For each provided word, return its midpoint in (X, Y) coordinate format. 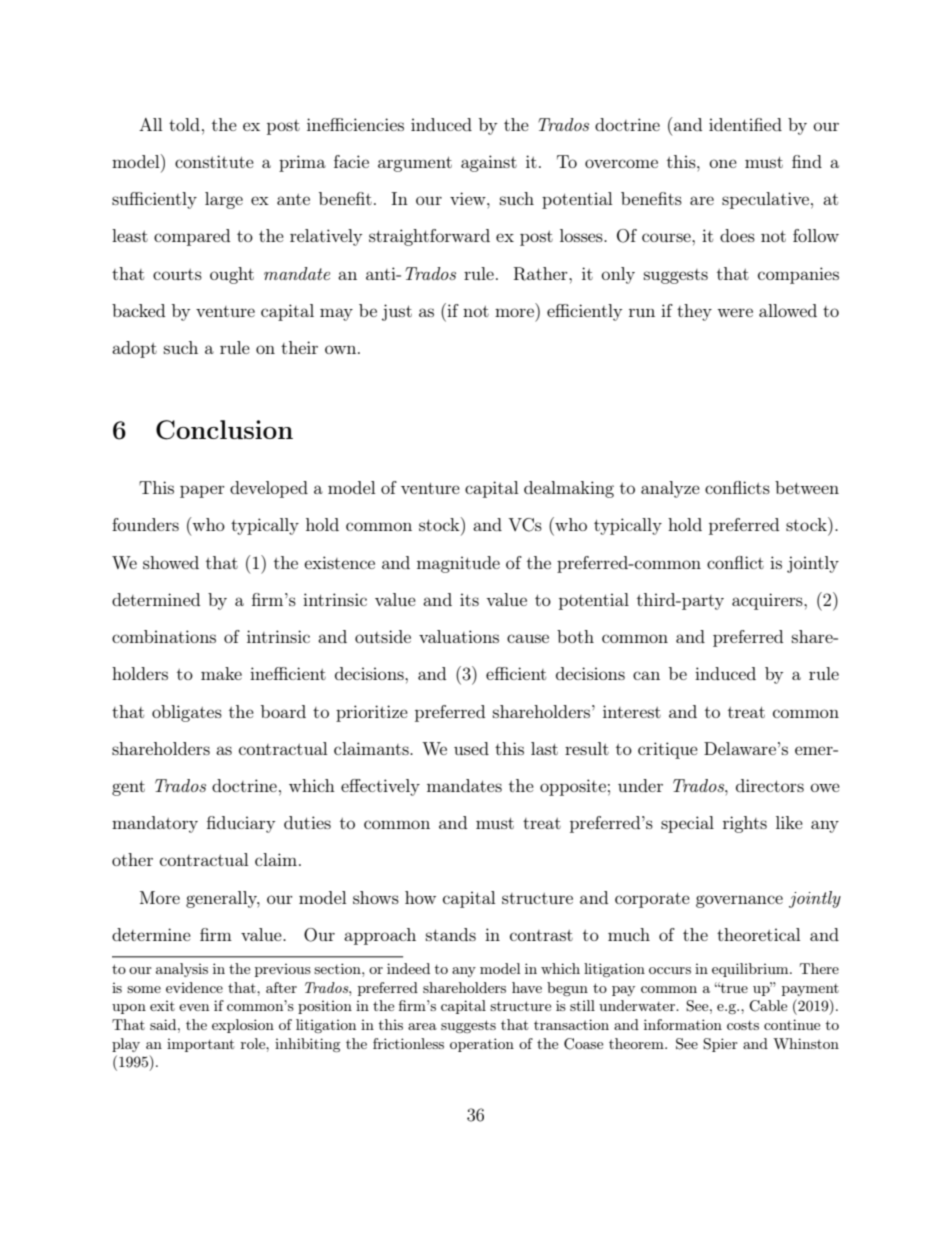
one (723, 163)
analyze (670, 489)
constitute (214, 161)
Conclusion (224, 430)
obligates (187, 713)
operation (482, 1045)
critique (668, 750)
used (471, 748)
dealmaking (569, 489)
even (194, 1007)
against (489, 163)
